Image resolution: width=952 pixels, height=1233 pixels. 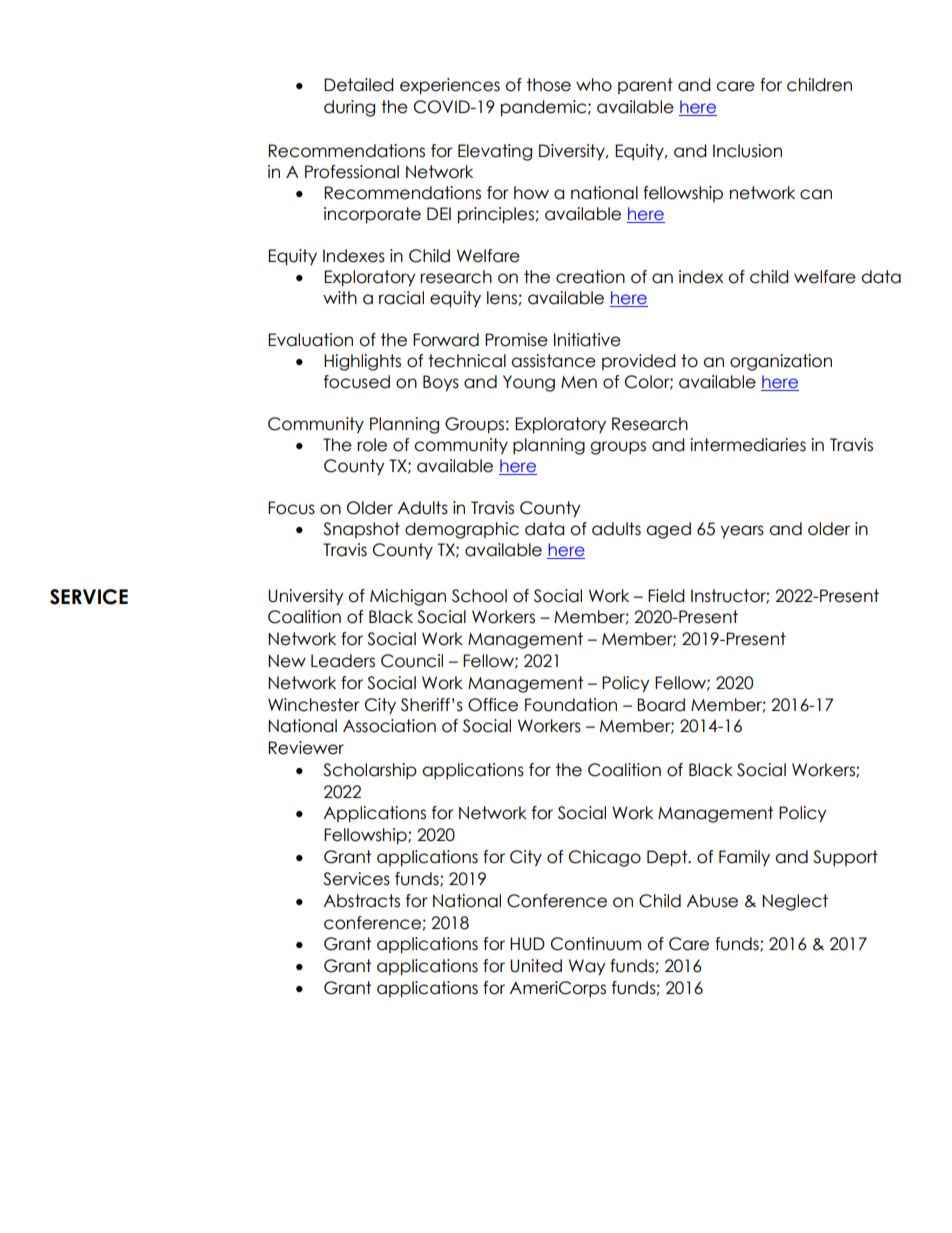 What do you see at coordinates (349, 108) in the screenshot?
I see `during` at bounding box center [349, 108].
